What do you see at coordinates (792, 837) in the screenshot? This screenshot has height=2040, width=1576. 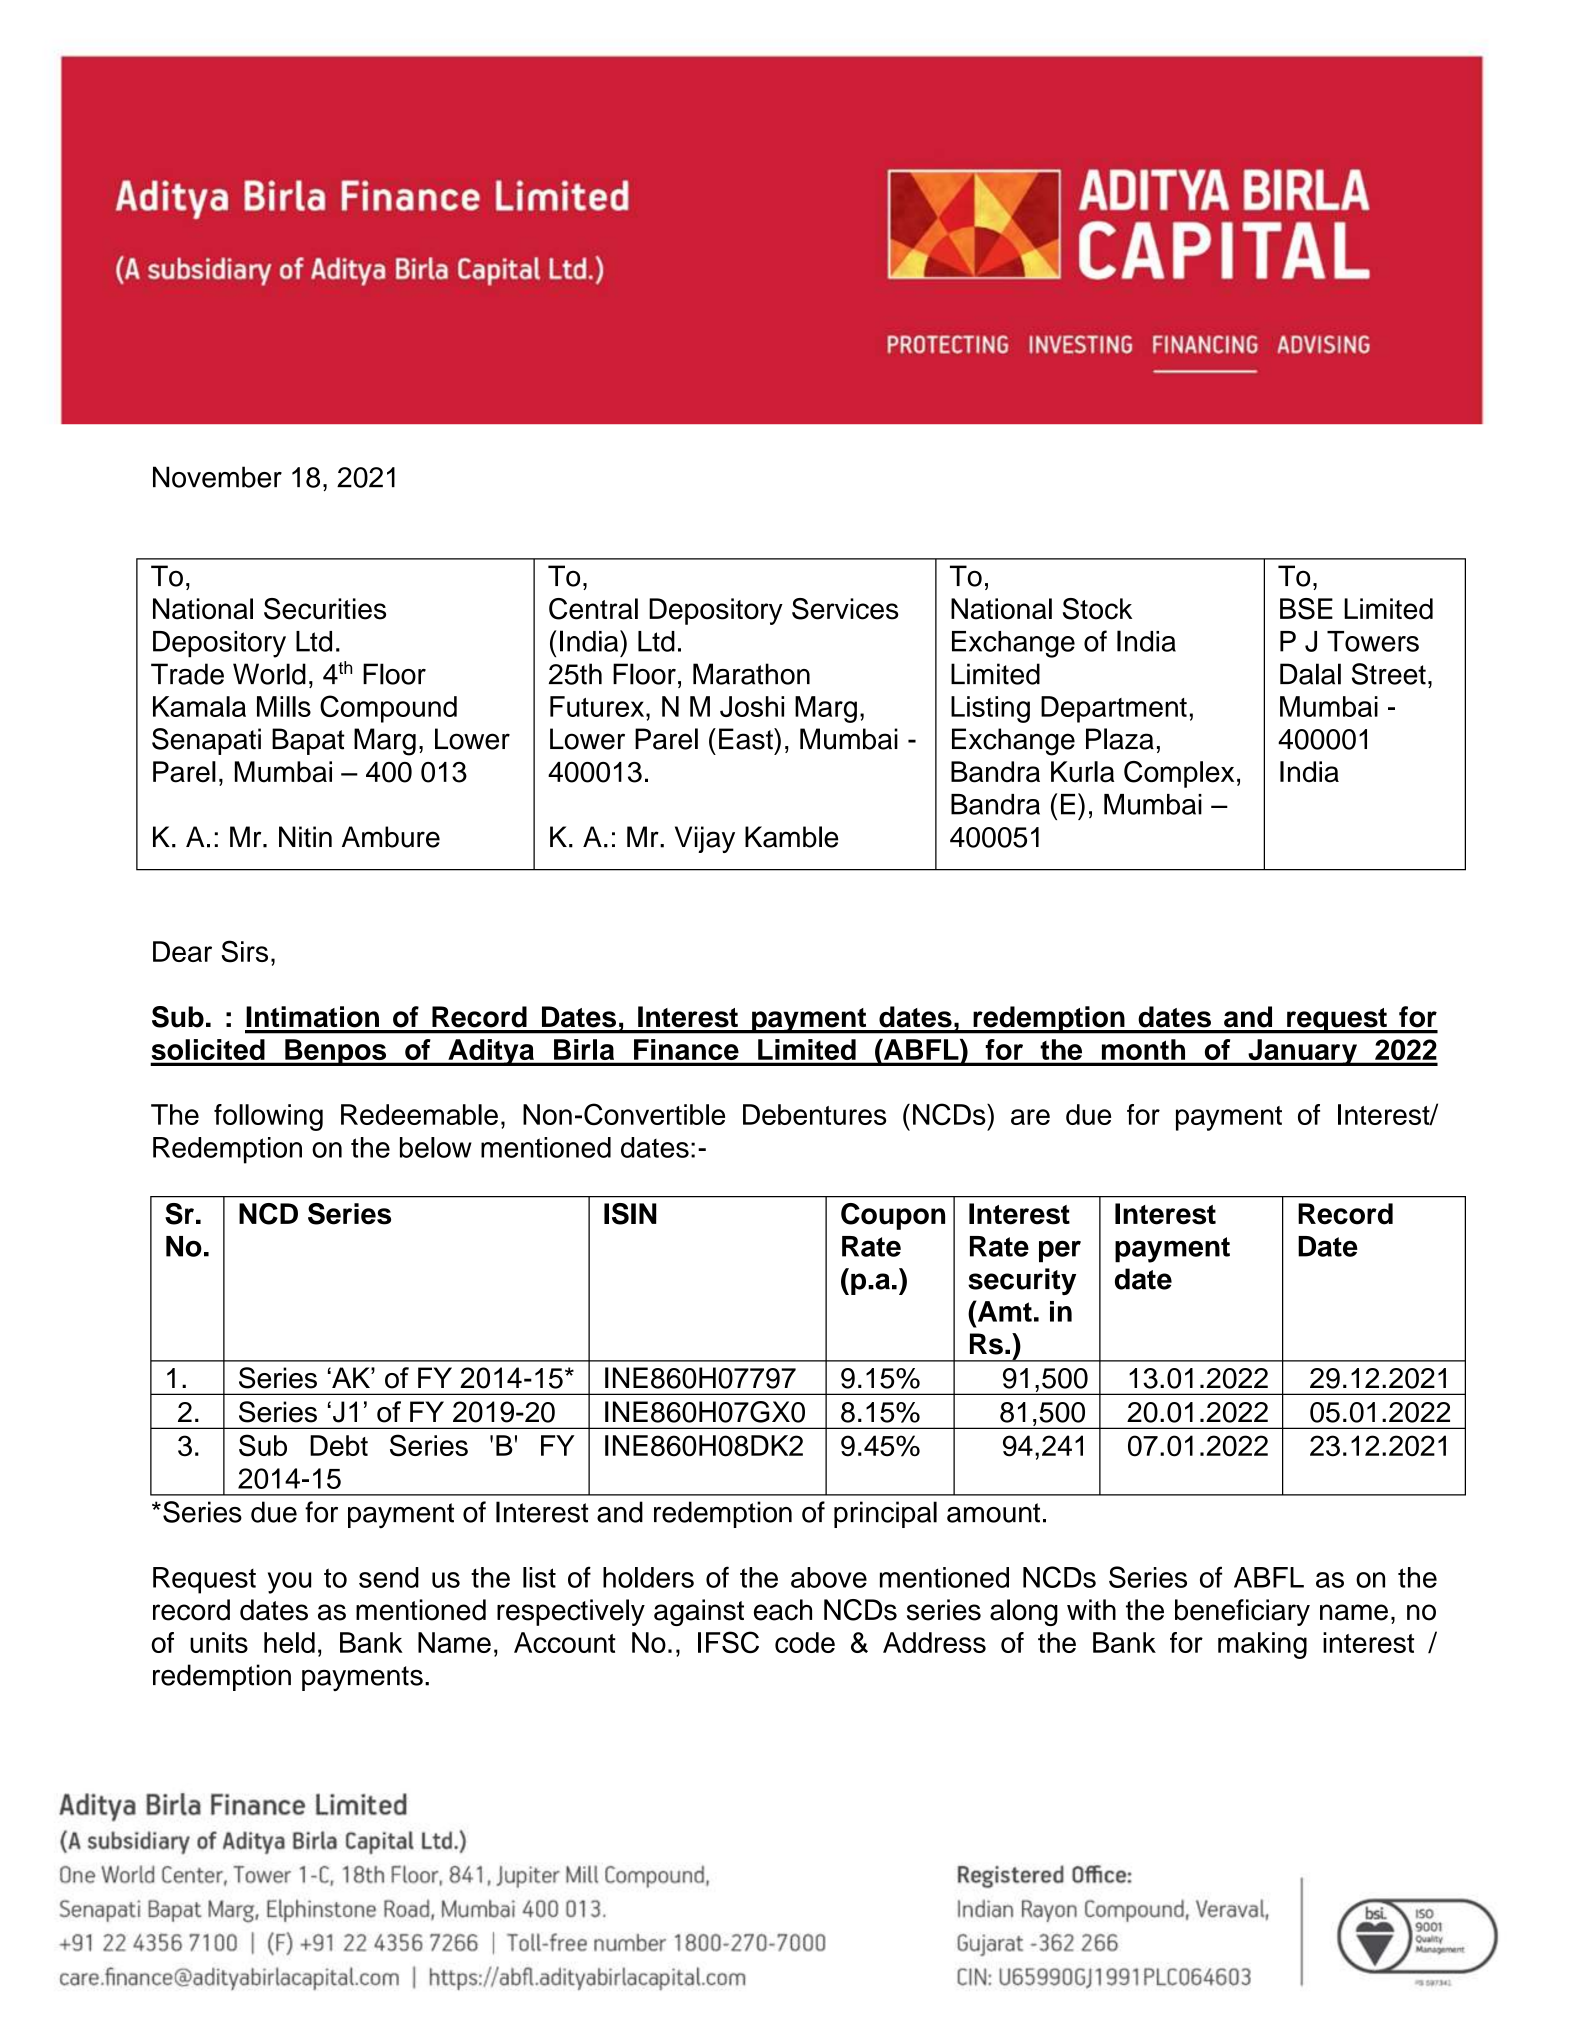 I see `Kamble` at bounding box center [792, 837].
